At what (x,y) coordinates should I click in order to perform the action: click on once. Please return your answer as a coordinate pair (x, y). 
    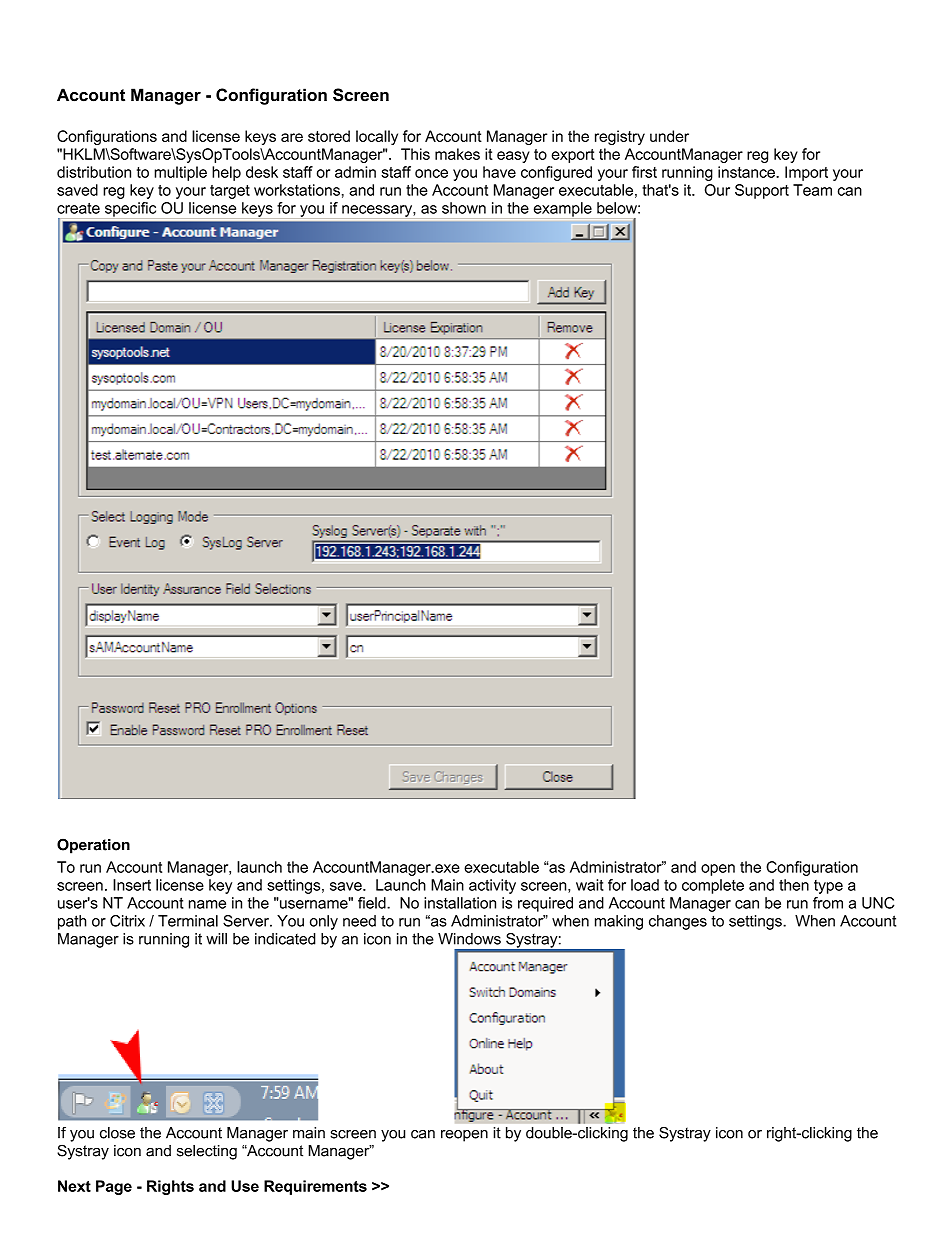
    Looking at the image, I should click on (431, 173).
